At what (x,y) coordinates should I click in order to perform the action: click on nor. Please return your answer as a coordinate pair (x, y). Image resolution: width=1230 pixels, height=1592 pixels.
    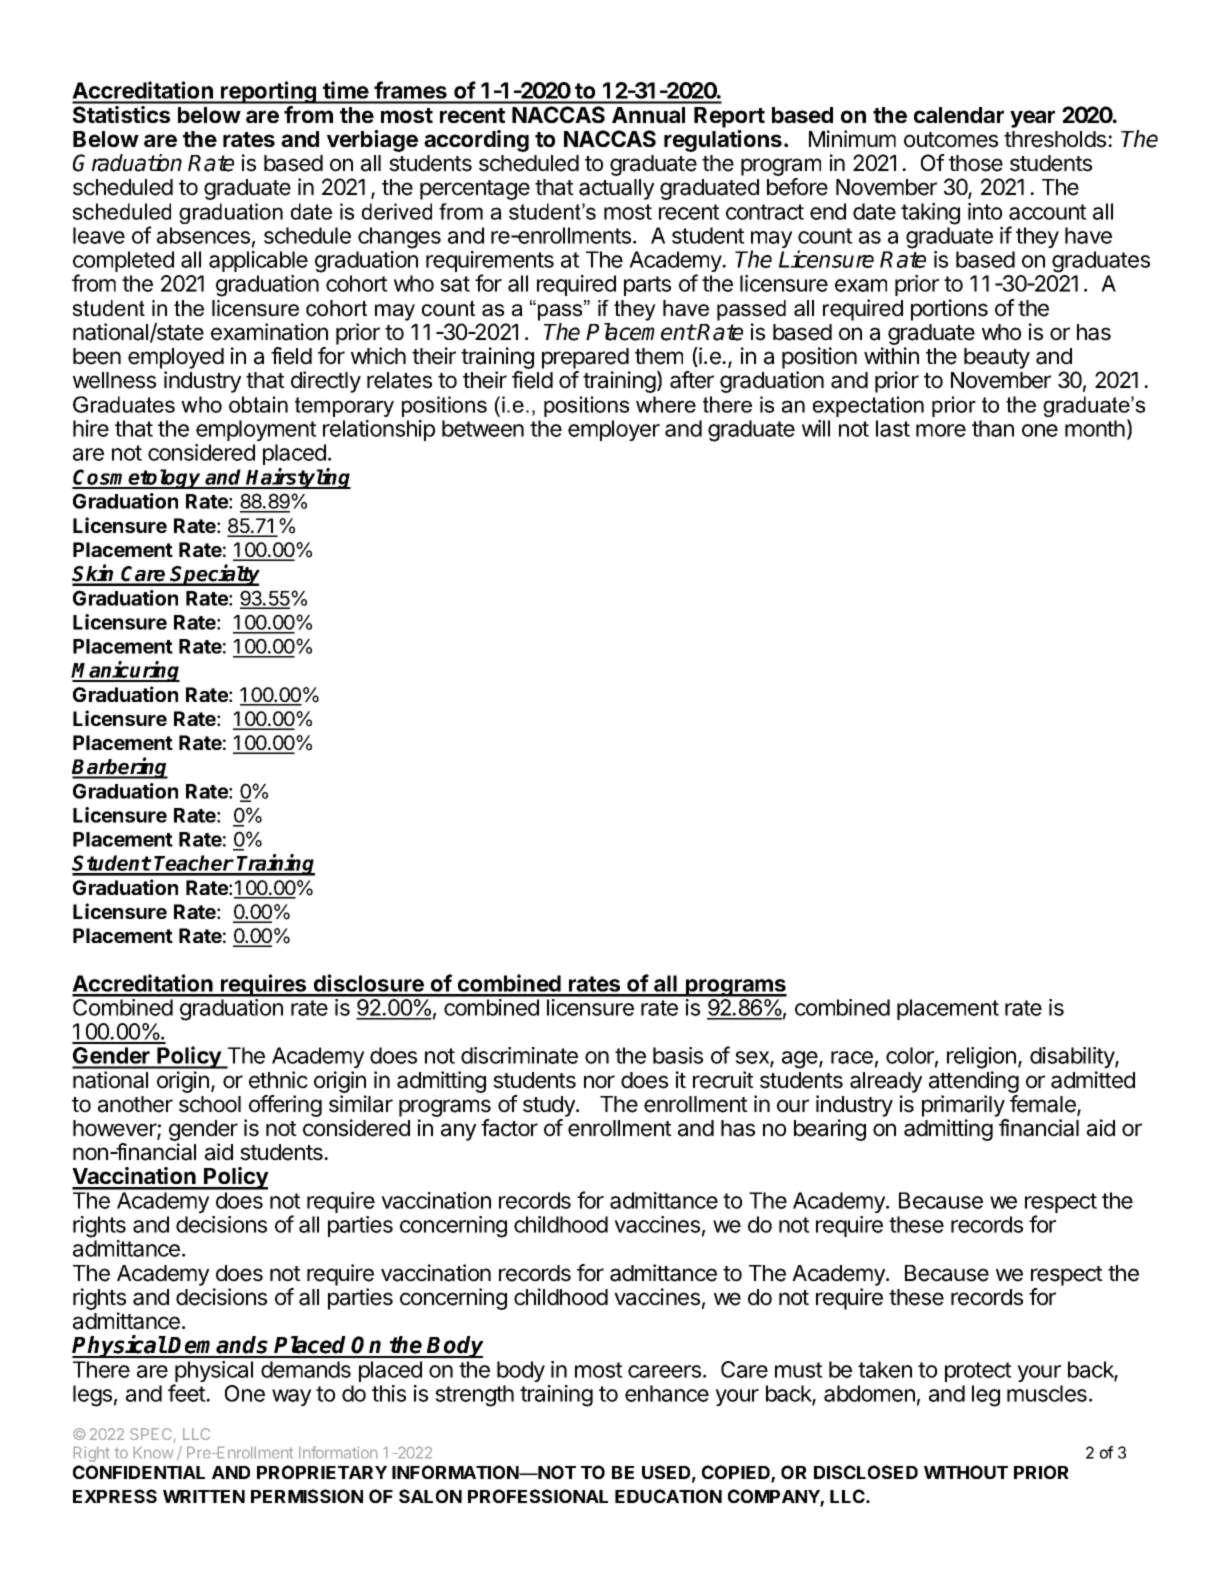
    Looking at the image, I should click on (599, 1082).
